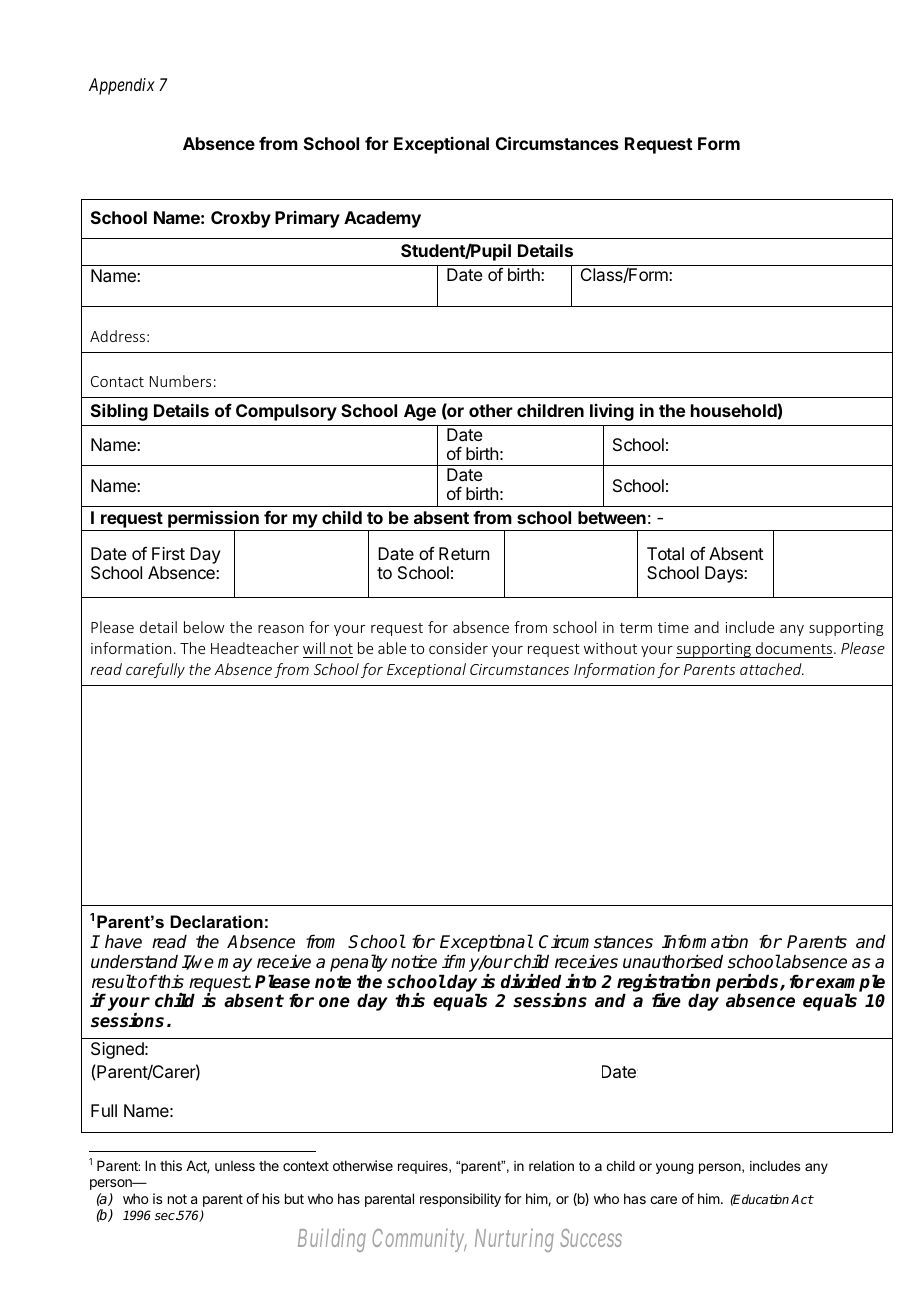 The width and height of the screenshot is (923, 1316). What do you see at coordinates (673, 961) in the screenshot?
I see `unauthorised` at bounding box center [673, 961].
